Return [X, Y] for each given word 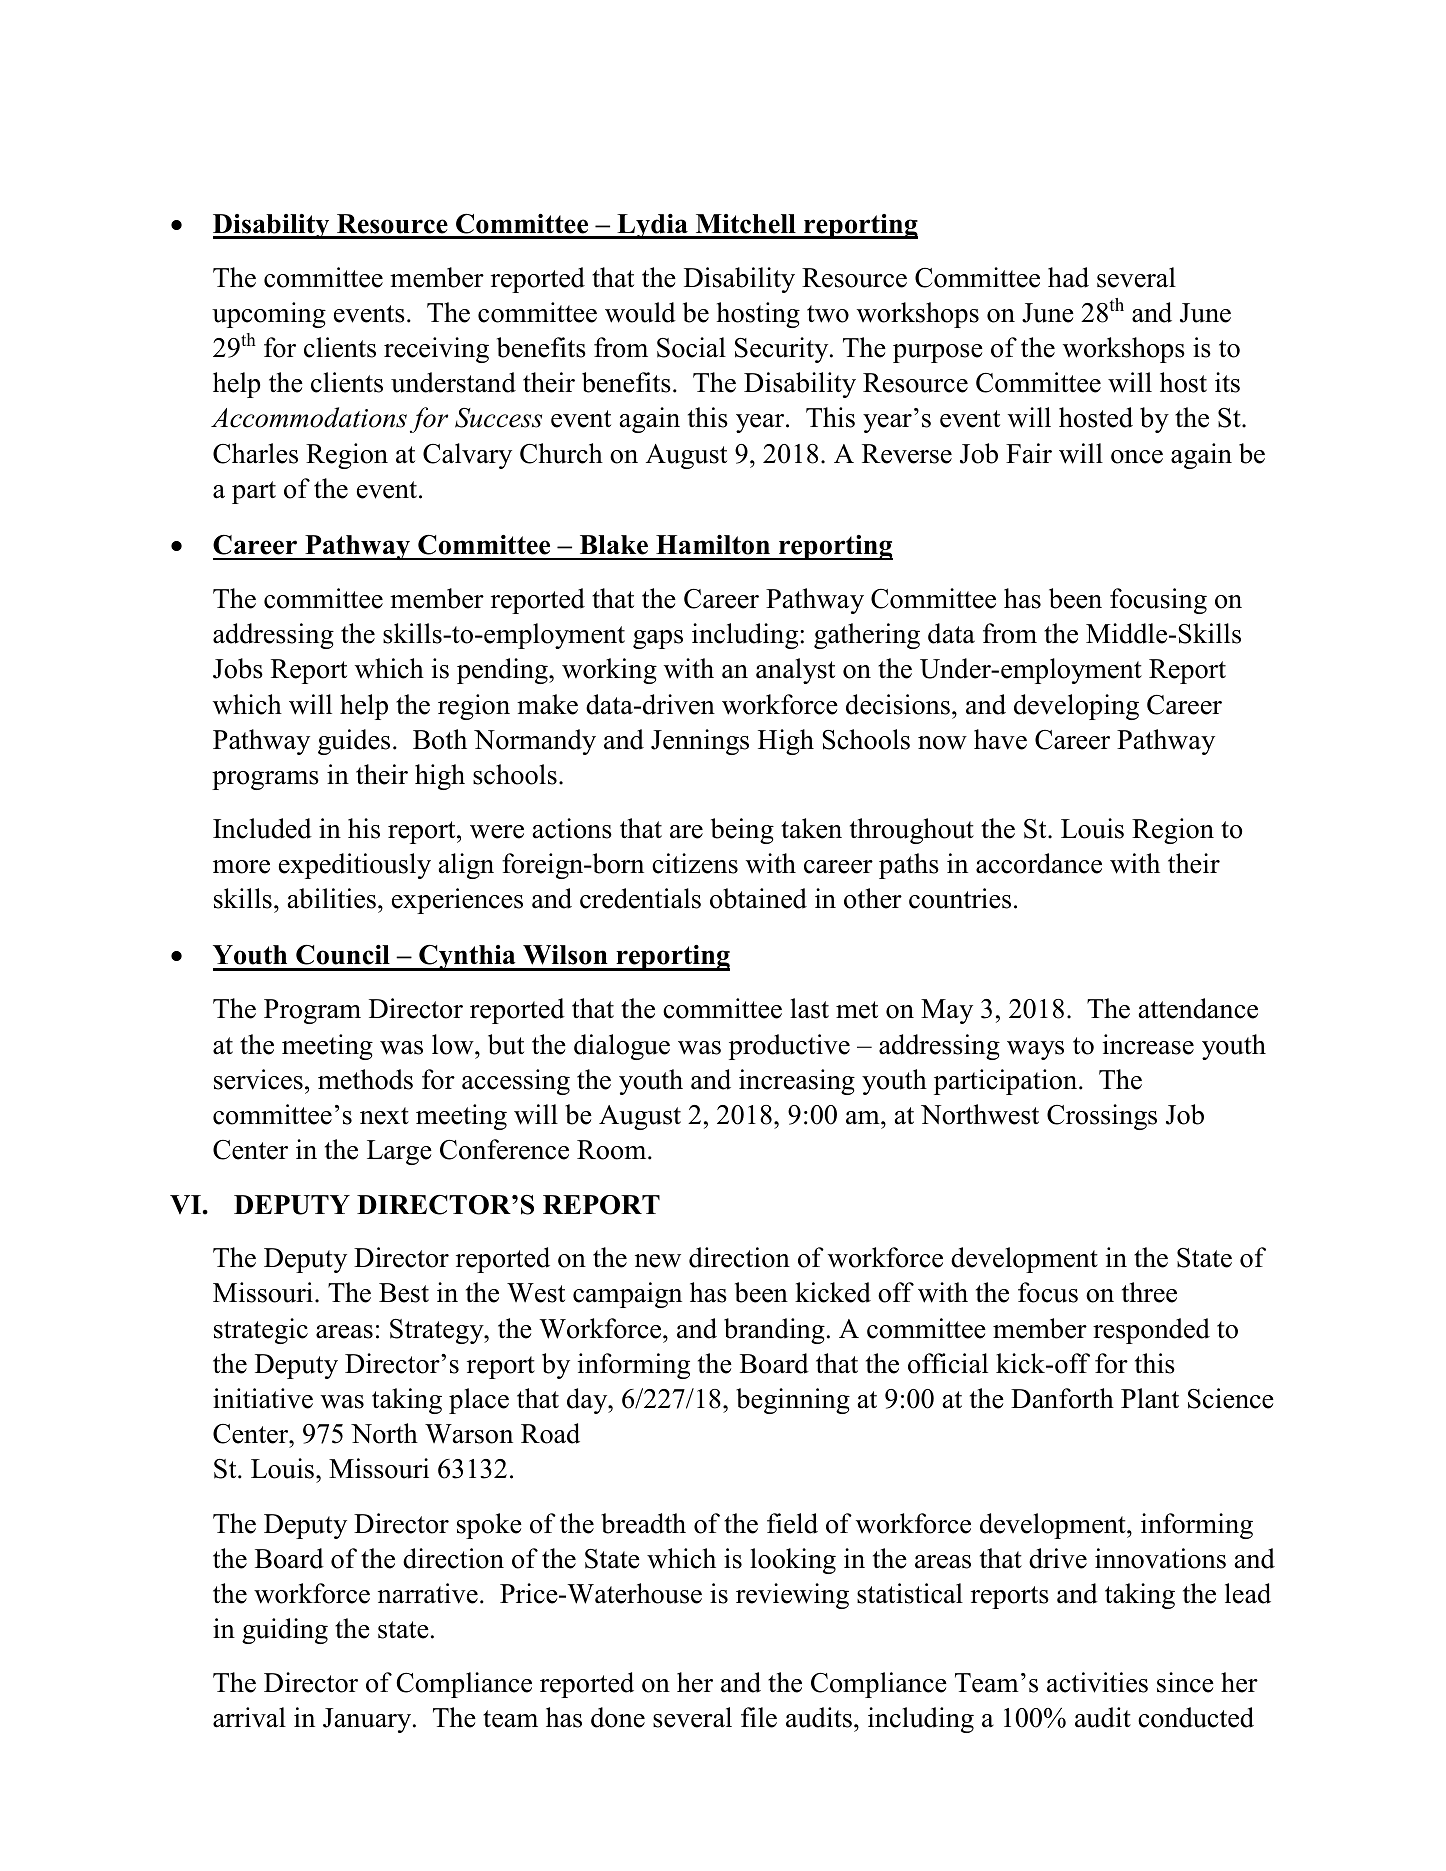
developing [1076, 707]
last [809, 1008]
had [1068, 277]
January [368, 1720]
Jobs [238, 668]
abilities [332, 898]
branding [774, 1331]
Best [404, 1293]
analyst [795, 671]
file [759, 1717]
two [828, 314]
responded [1151, 1331]
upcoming [269, 315]
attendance [1198, 1008]
